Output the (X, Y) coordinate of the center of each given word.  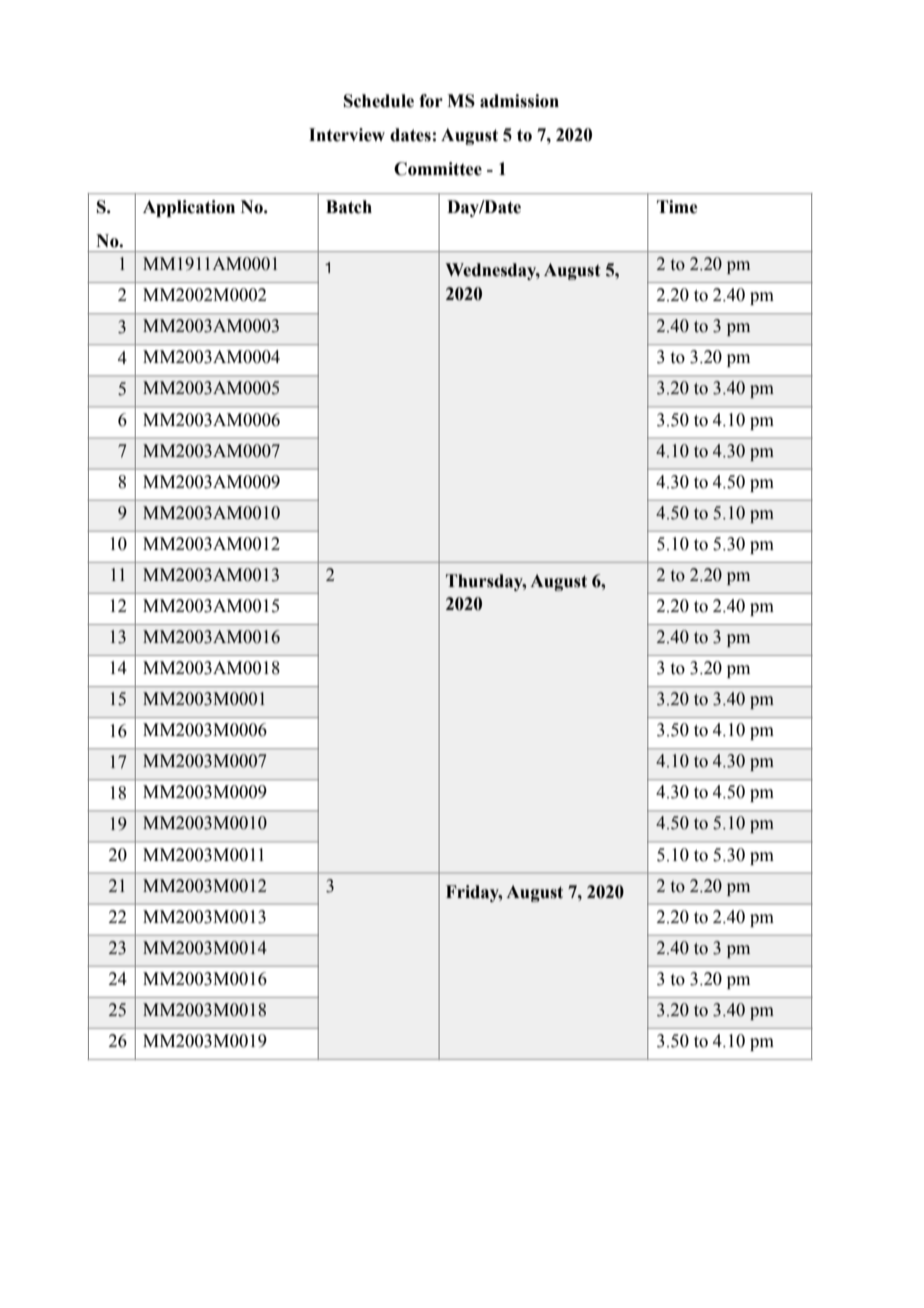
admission (519, 101)
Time (677, 207)
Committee (438, 169)
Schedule (379, 101)
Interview (347, 135)
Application (189, 208)
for (431, 101)
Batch (349, 207)
